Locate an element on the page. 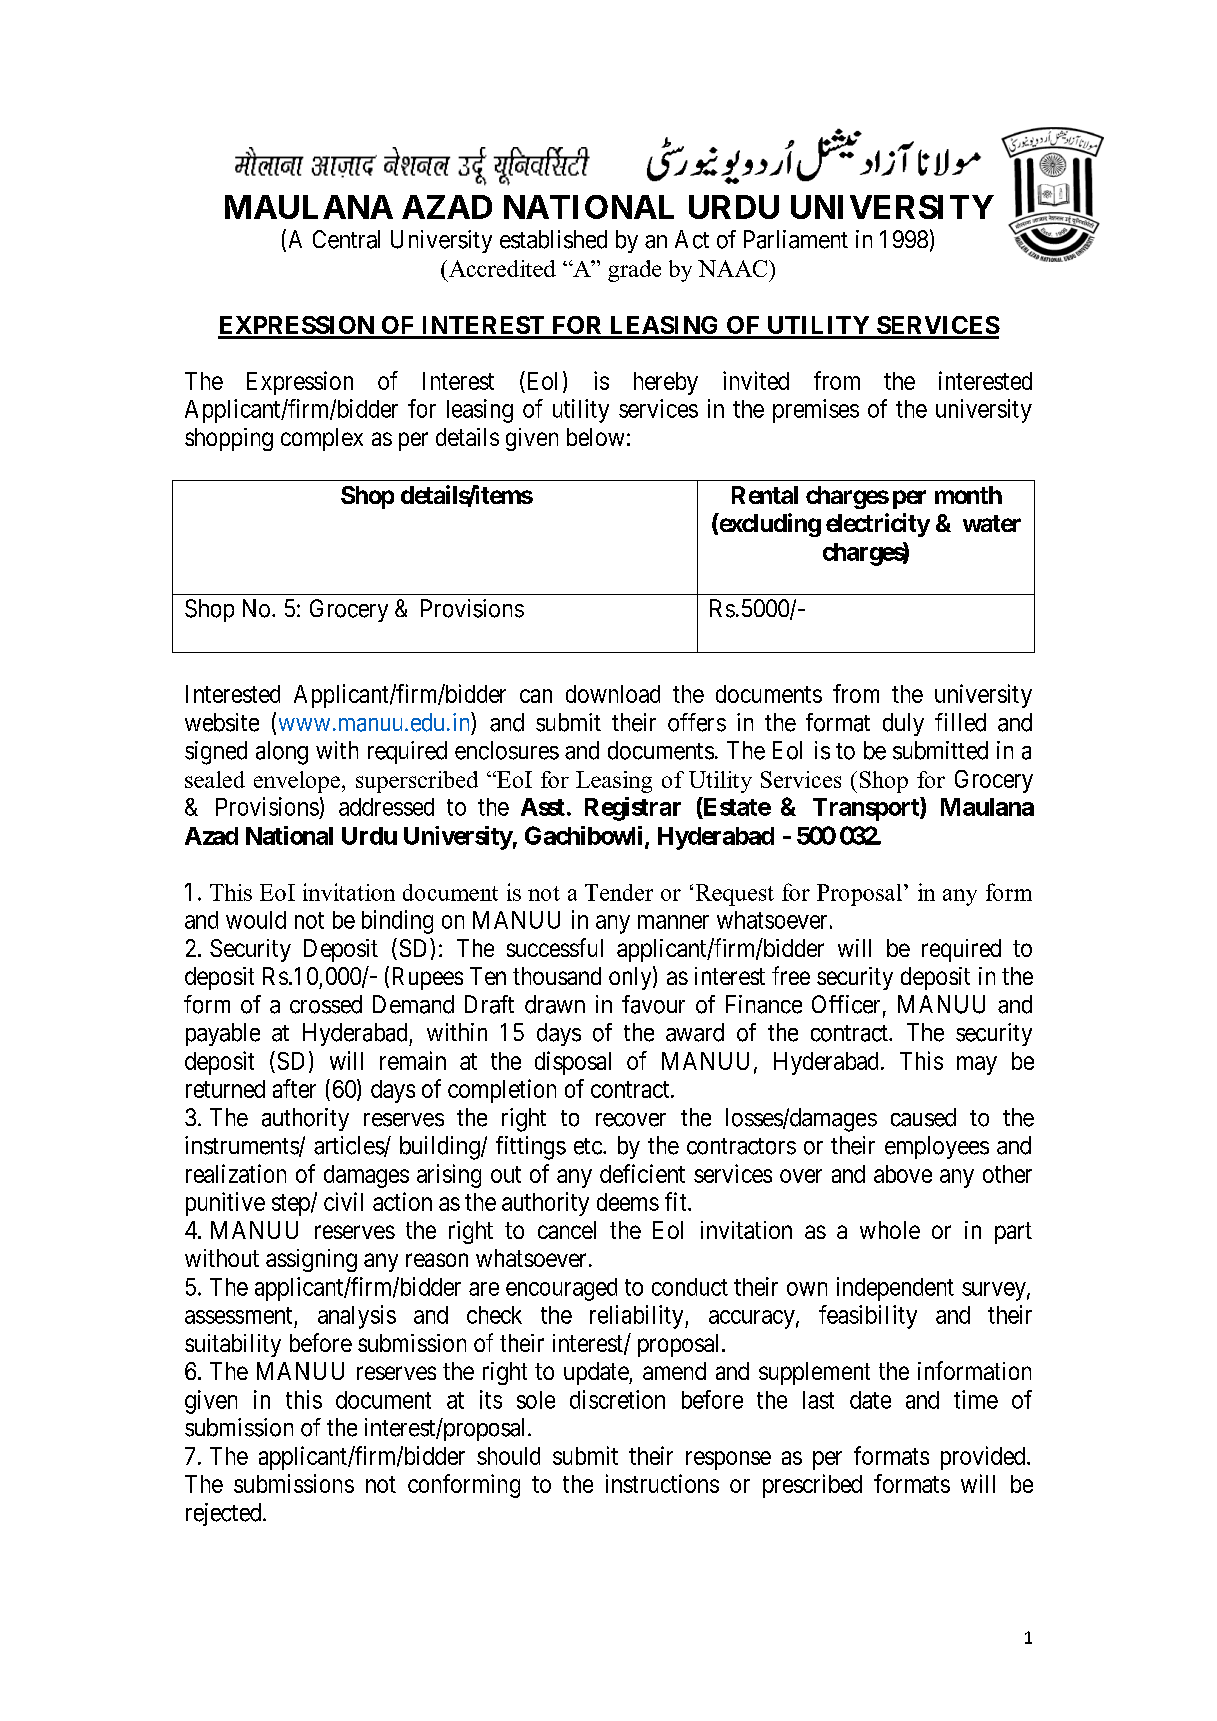  along is located at coordinates (282, 753).
